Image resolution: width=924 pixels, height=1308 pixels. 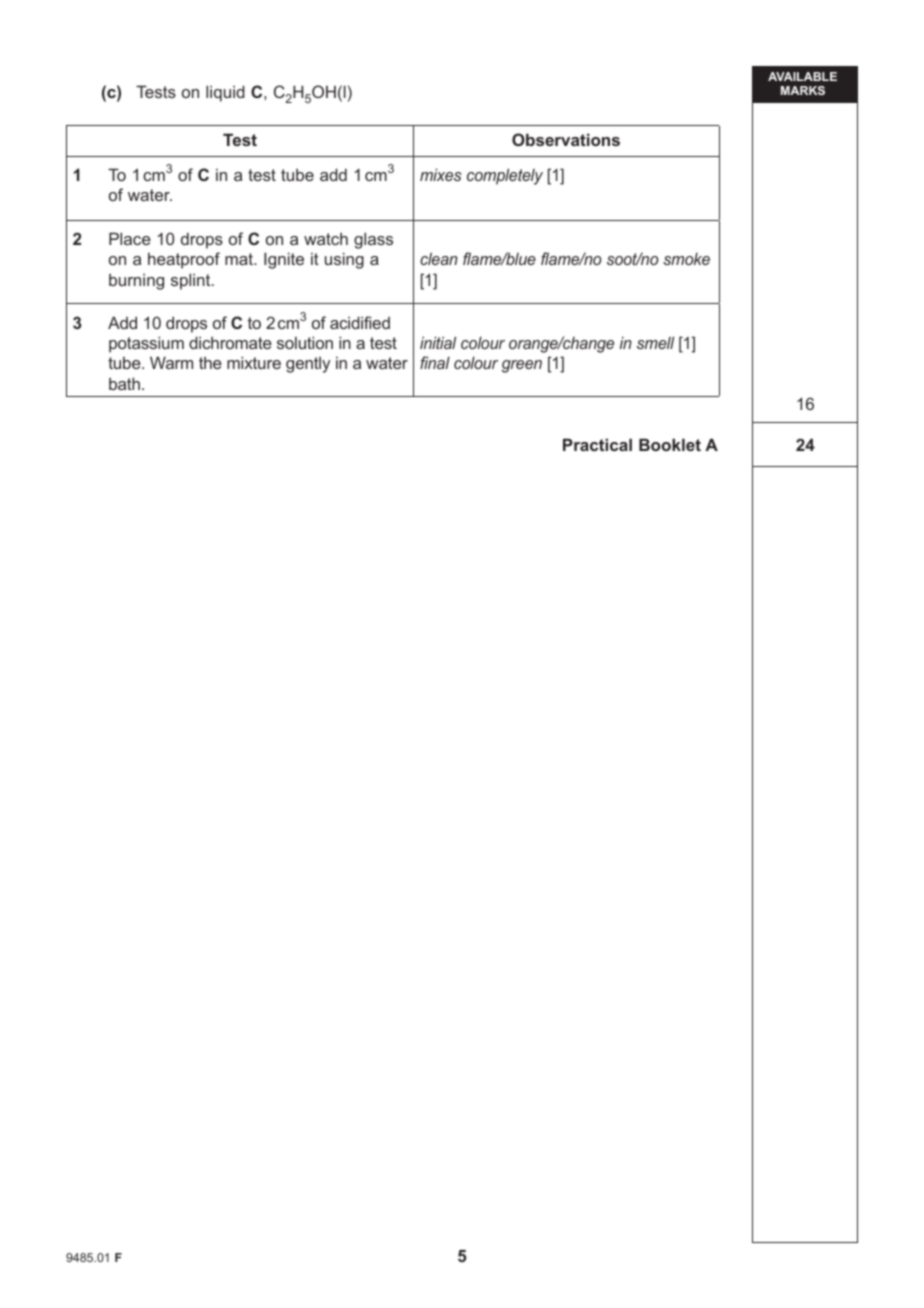 What do you see at coordinates (184, 260) in the screenshot?
I see `heatproof` at bounding box center [184, 260].
